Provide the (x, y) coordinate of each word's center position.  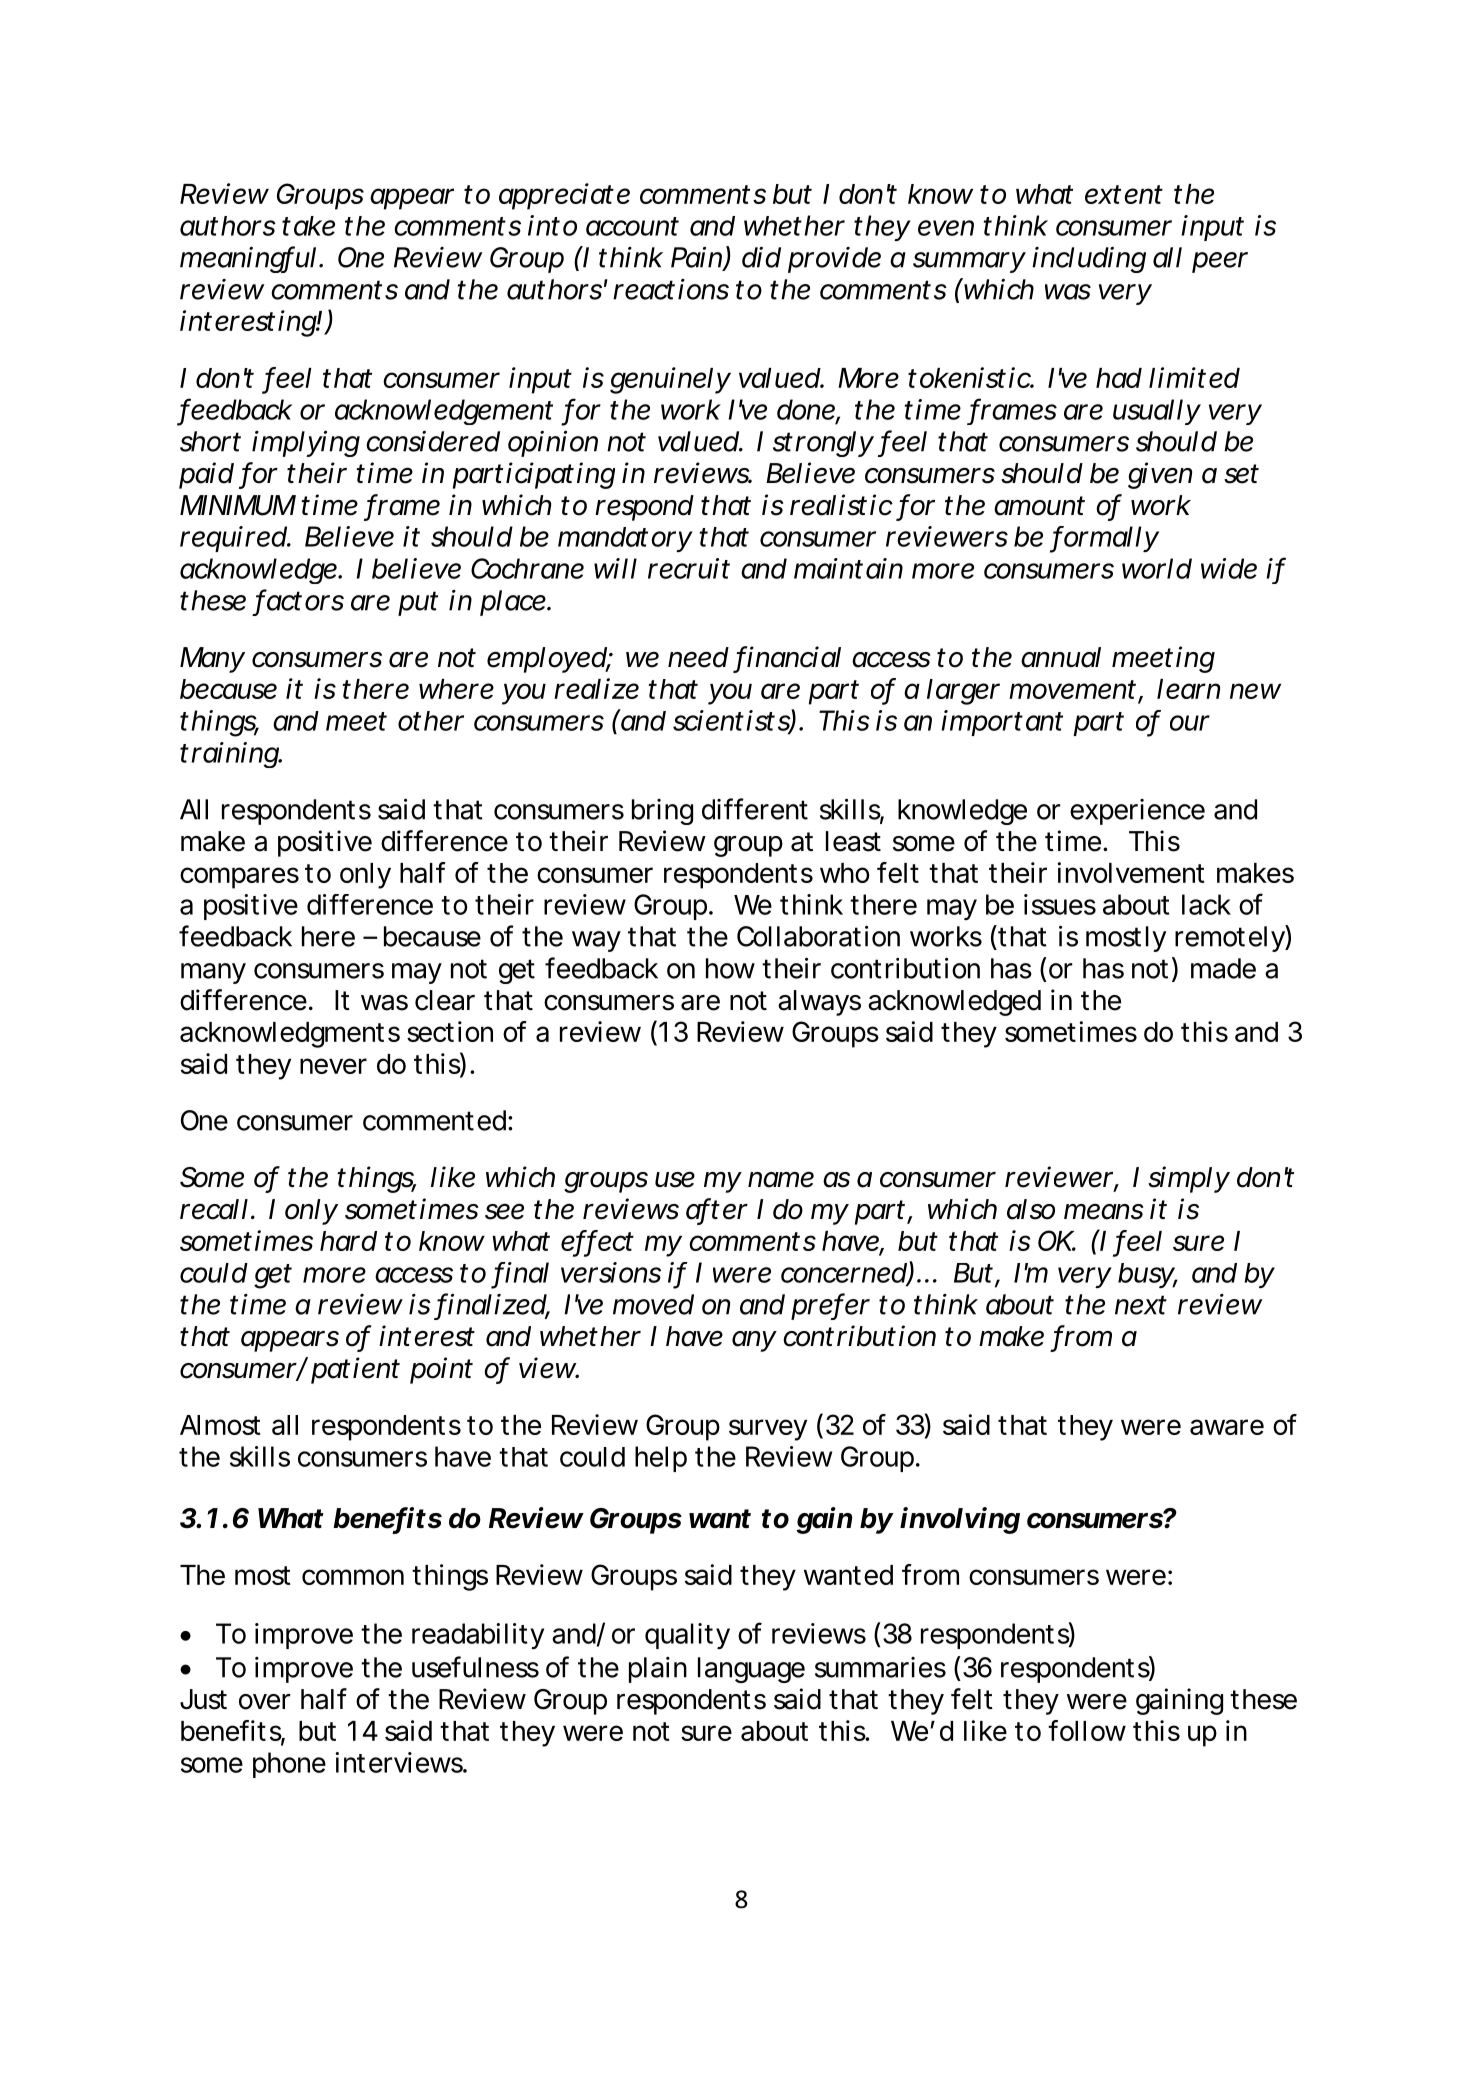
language (751, 1670)
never (333, 1066)
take (308, 226)
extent (1124, 194)
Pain (697, 258)
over (264, 1702)
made (1223, 968)
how (730, 968)
